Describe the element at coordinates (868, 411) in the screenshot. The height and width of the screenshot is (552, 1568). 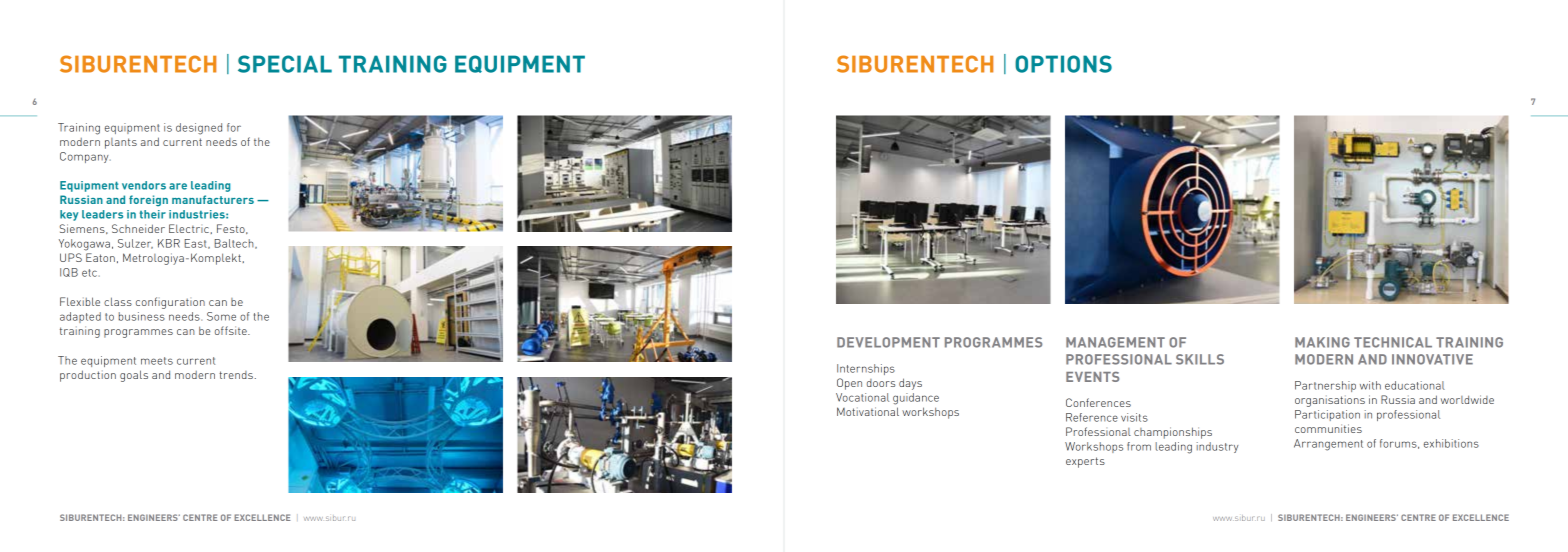
I see `Motivational` at that location.
